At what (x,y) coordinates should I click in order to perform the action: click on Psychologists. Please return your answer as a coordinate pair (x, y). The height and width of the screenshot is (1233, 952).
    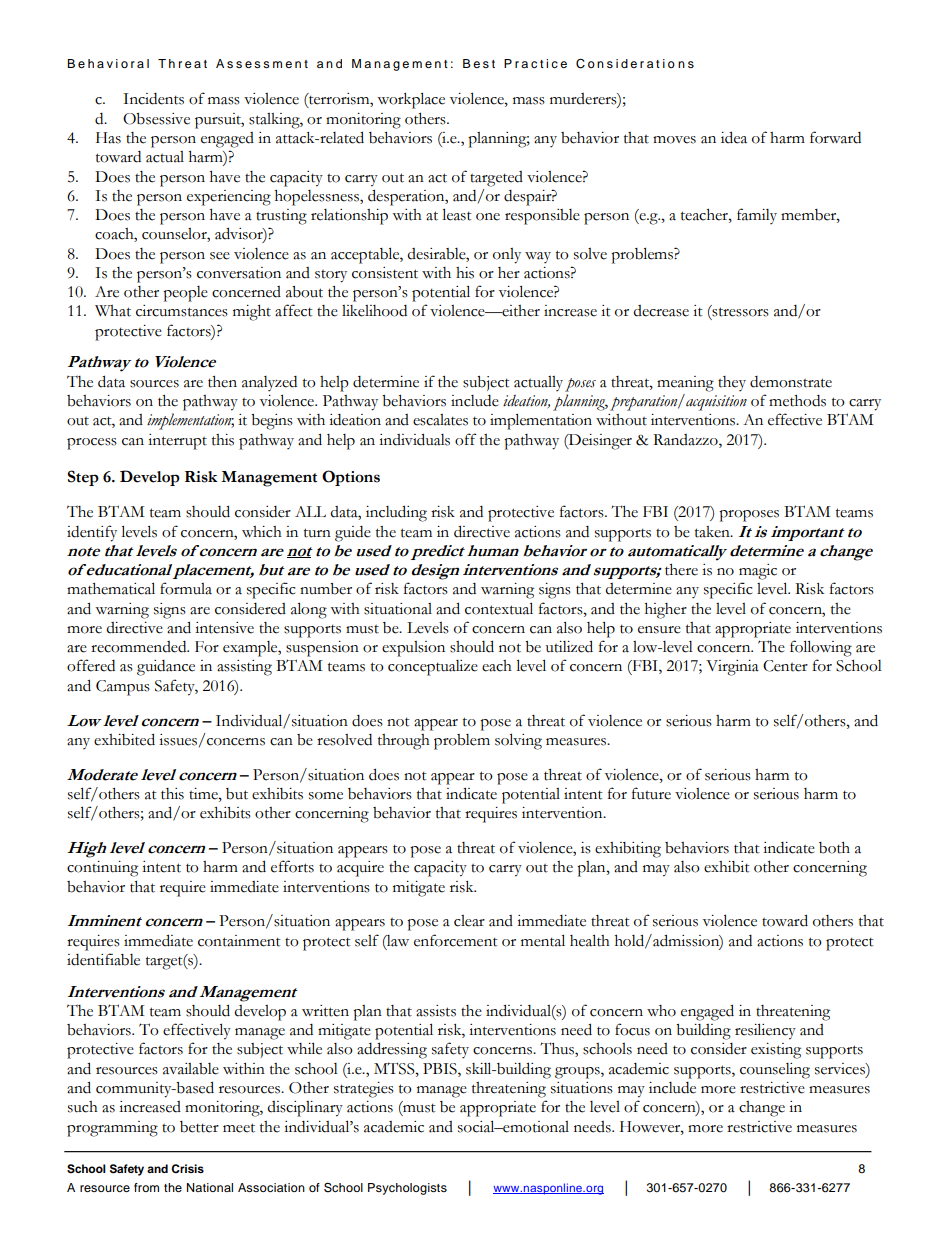
    Looking at the image, I should click on (407, 1189).
